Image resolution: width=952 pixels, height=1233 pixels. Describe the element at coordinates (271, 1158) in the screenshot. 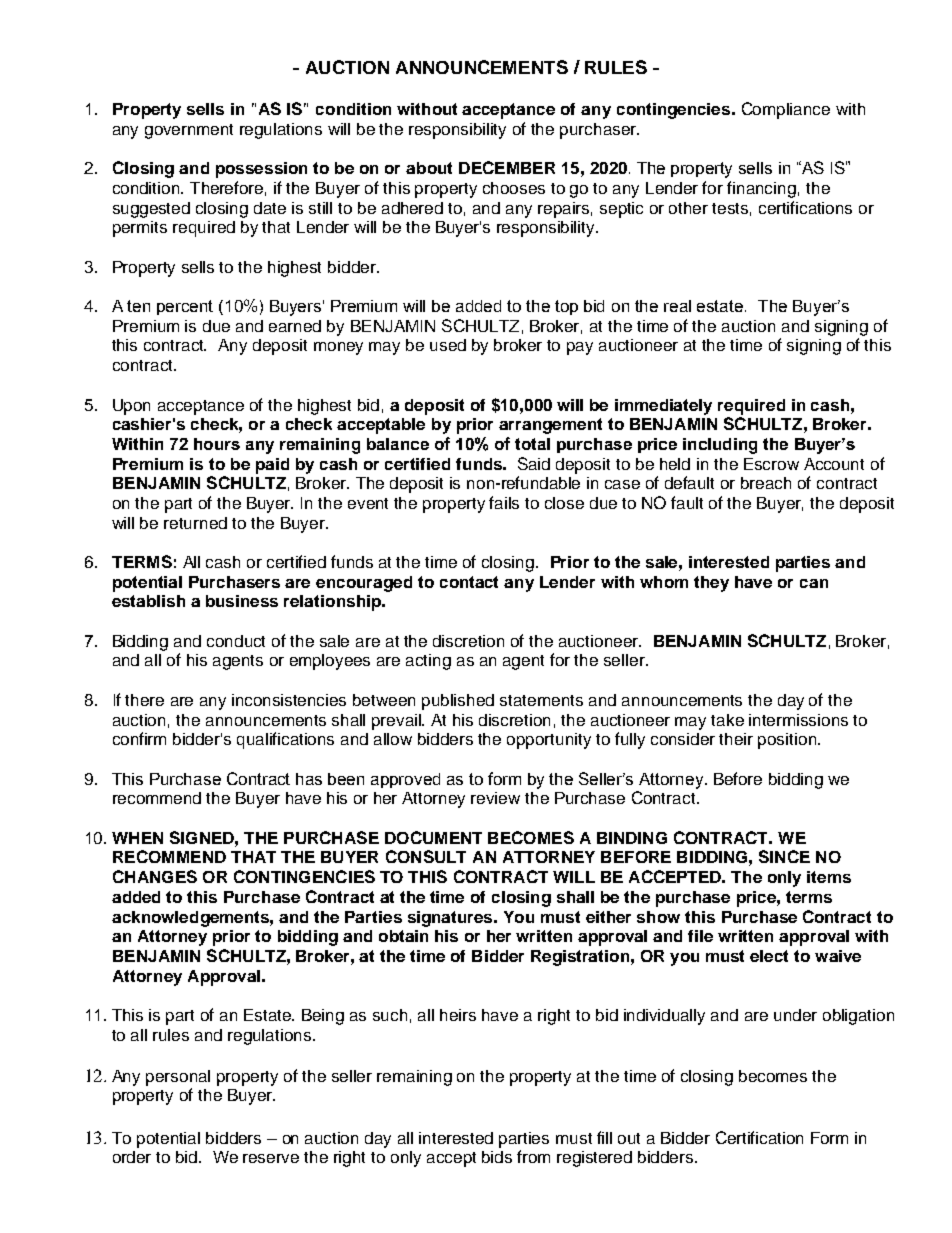

I see `reserve` at that location.
